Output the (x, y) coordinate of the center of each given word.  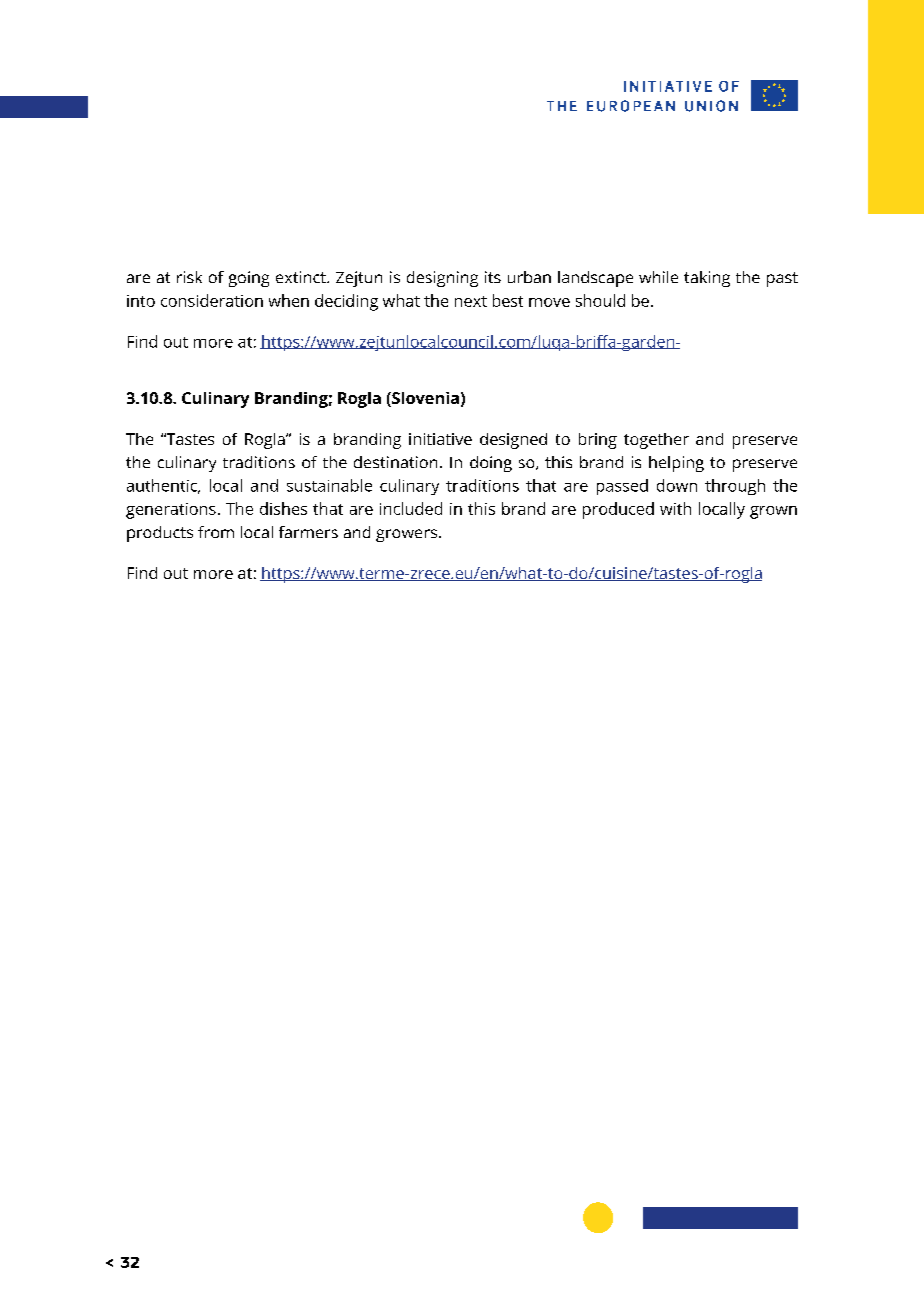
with (675, 508)
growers (406, 535)
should (600, 300)
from (216, 532)
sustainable (329, 485)
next (471, 301)
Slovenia (424, 399)
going (249, 279)
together (656, 441)
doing (491, 464)
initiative (440, 439)
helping (676, 464)
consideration (212, 300)
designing (442, 279)
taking (707, 279)
